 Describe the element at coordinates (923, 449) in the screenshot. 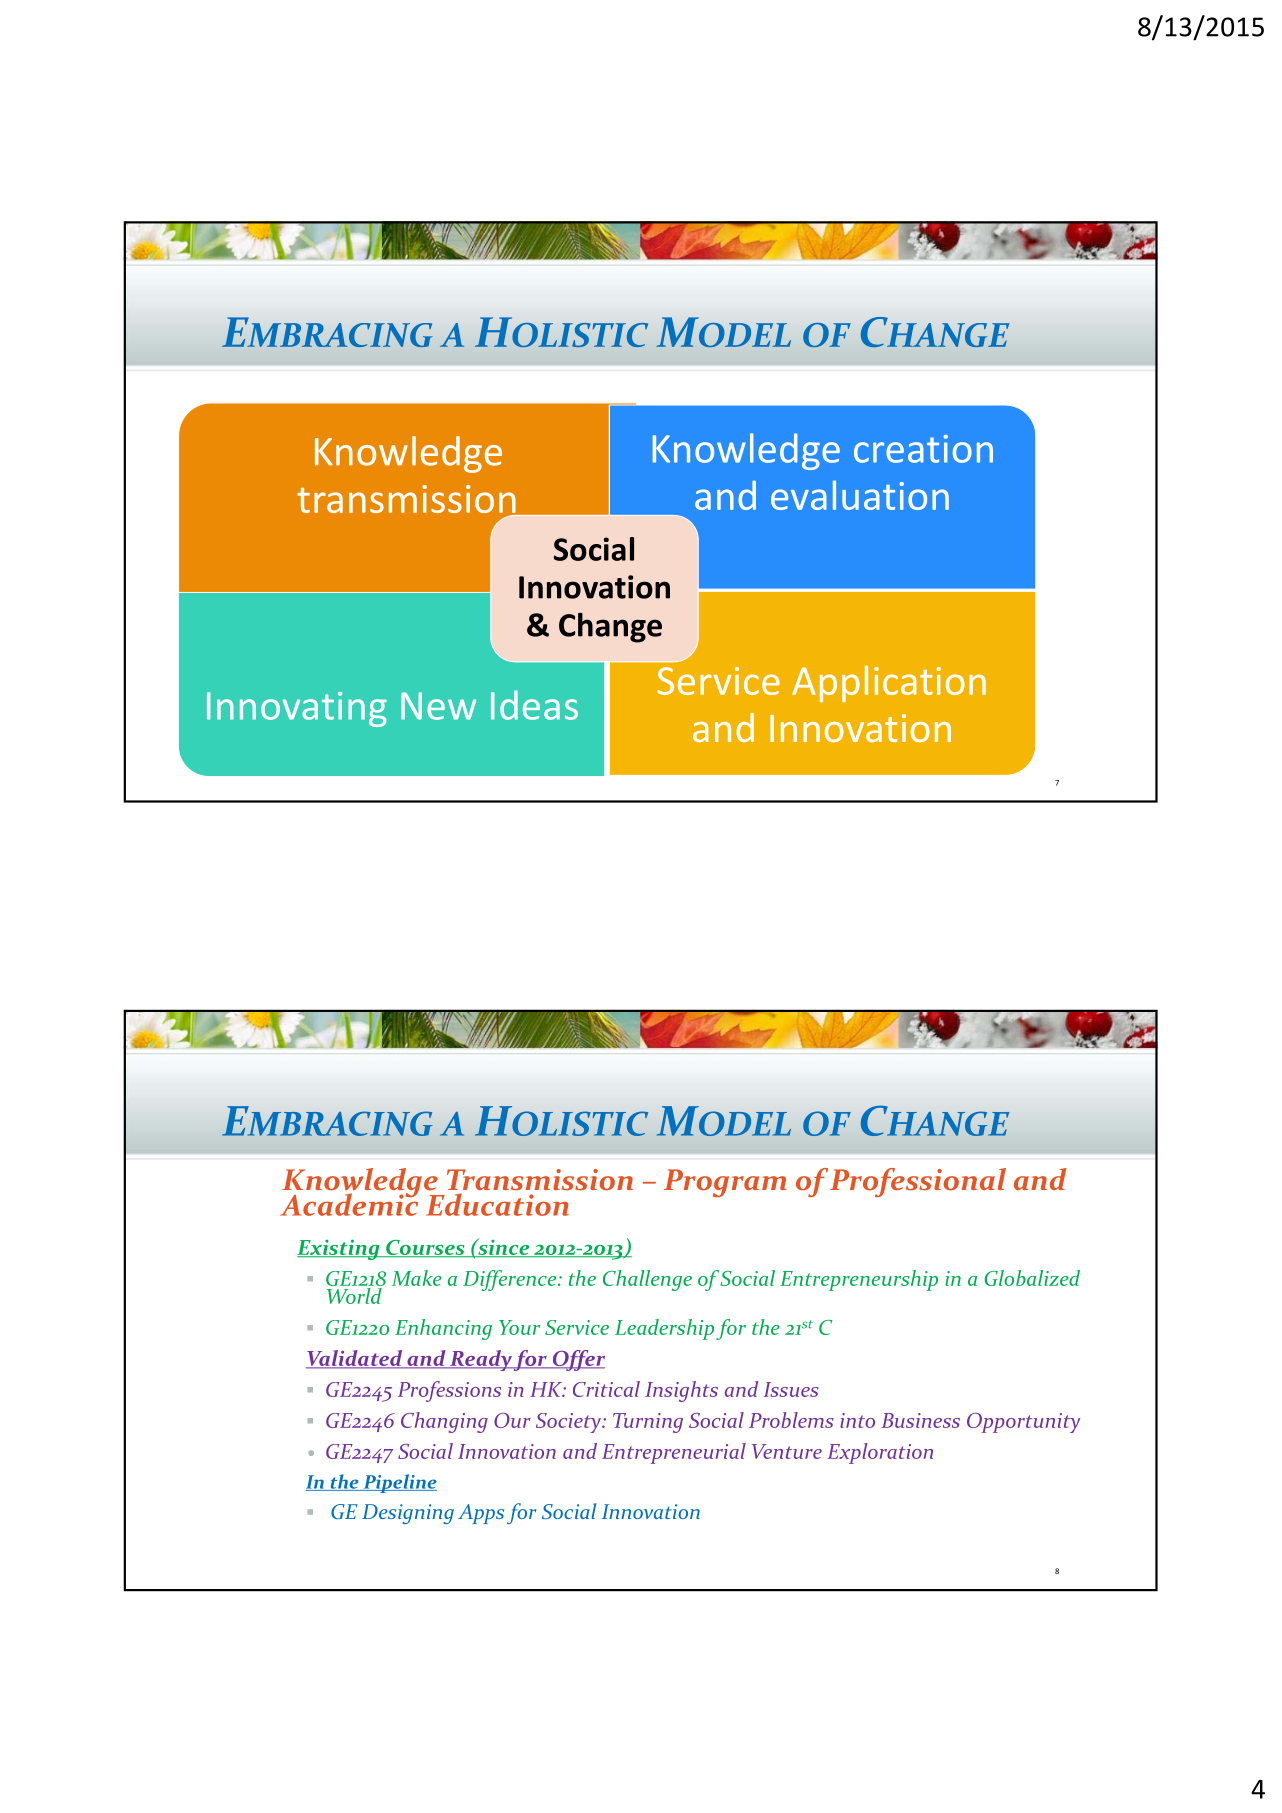

I see `creation` at that location.
